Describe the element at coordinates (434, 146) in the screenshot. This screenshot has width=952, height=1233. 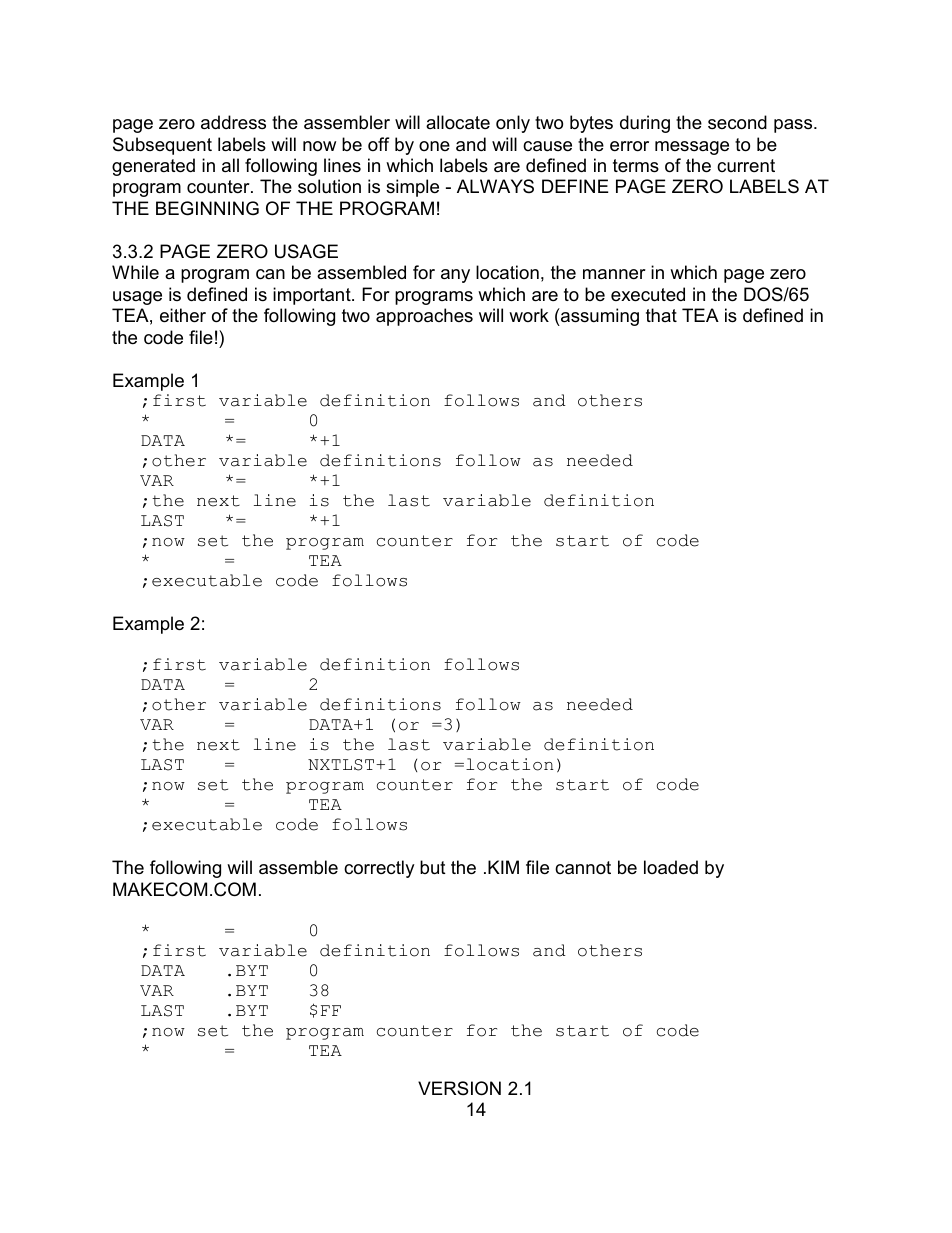
I see `one` at that location.
